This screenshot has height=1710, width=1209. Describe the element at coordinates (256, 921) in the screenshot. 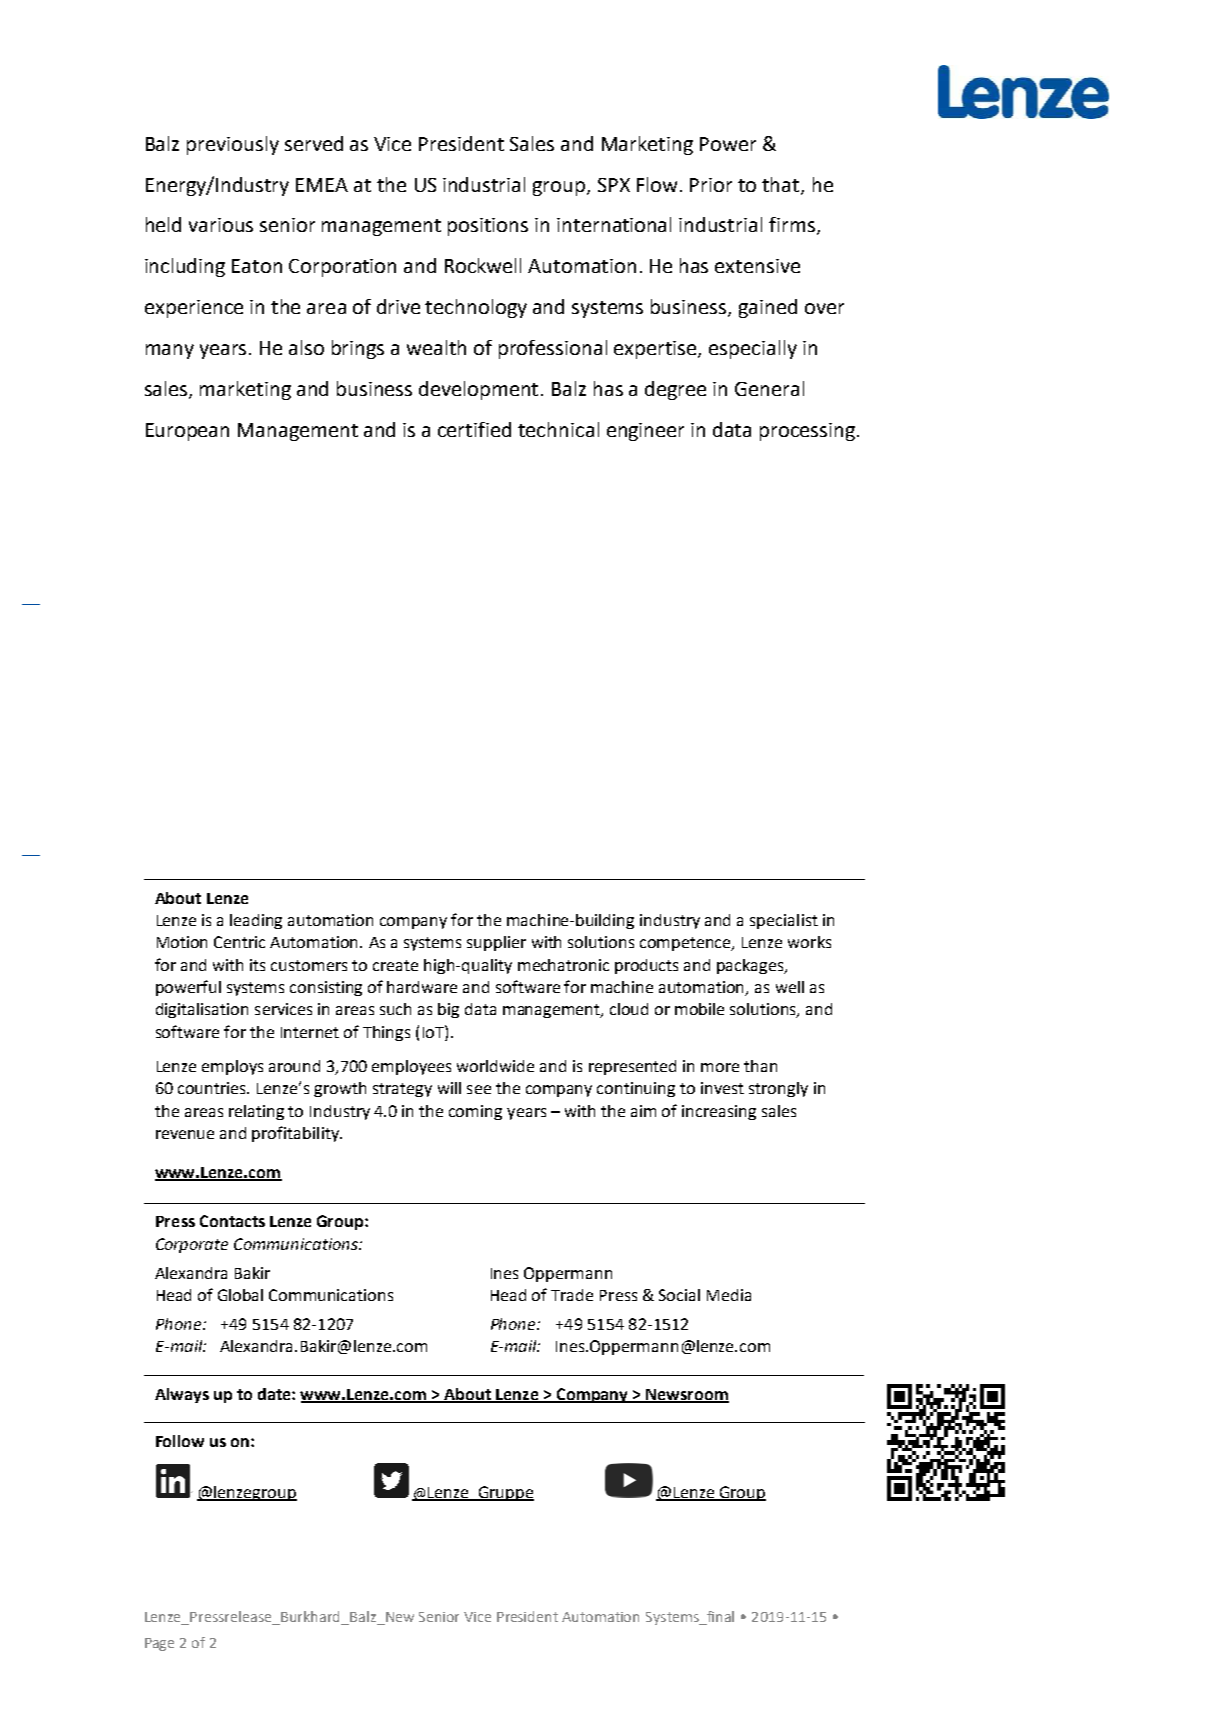

I see `leading` at that location.
